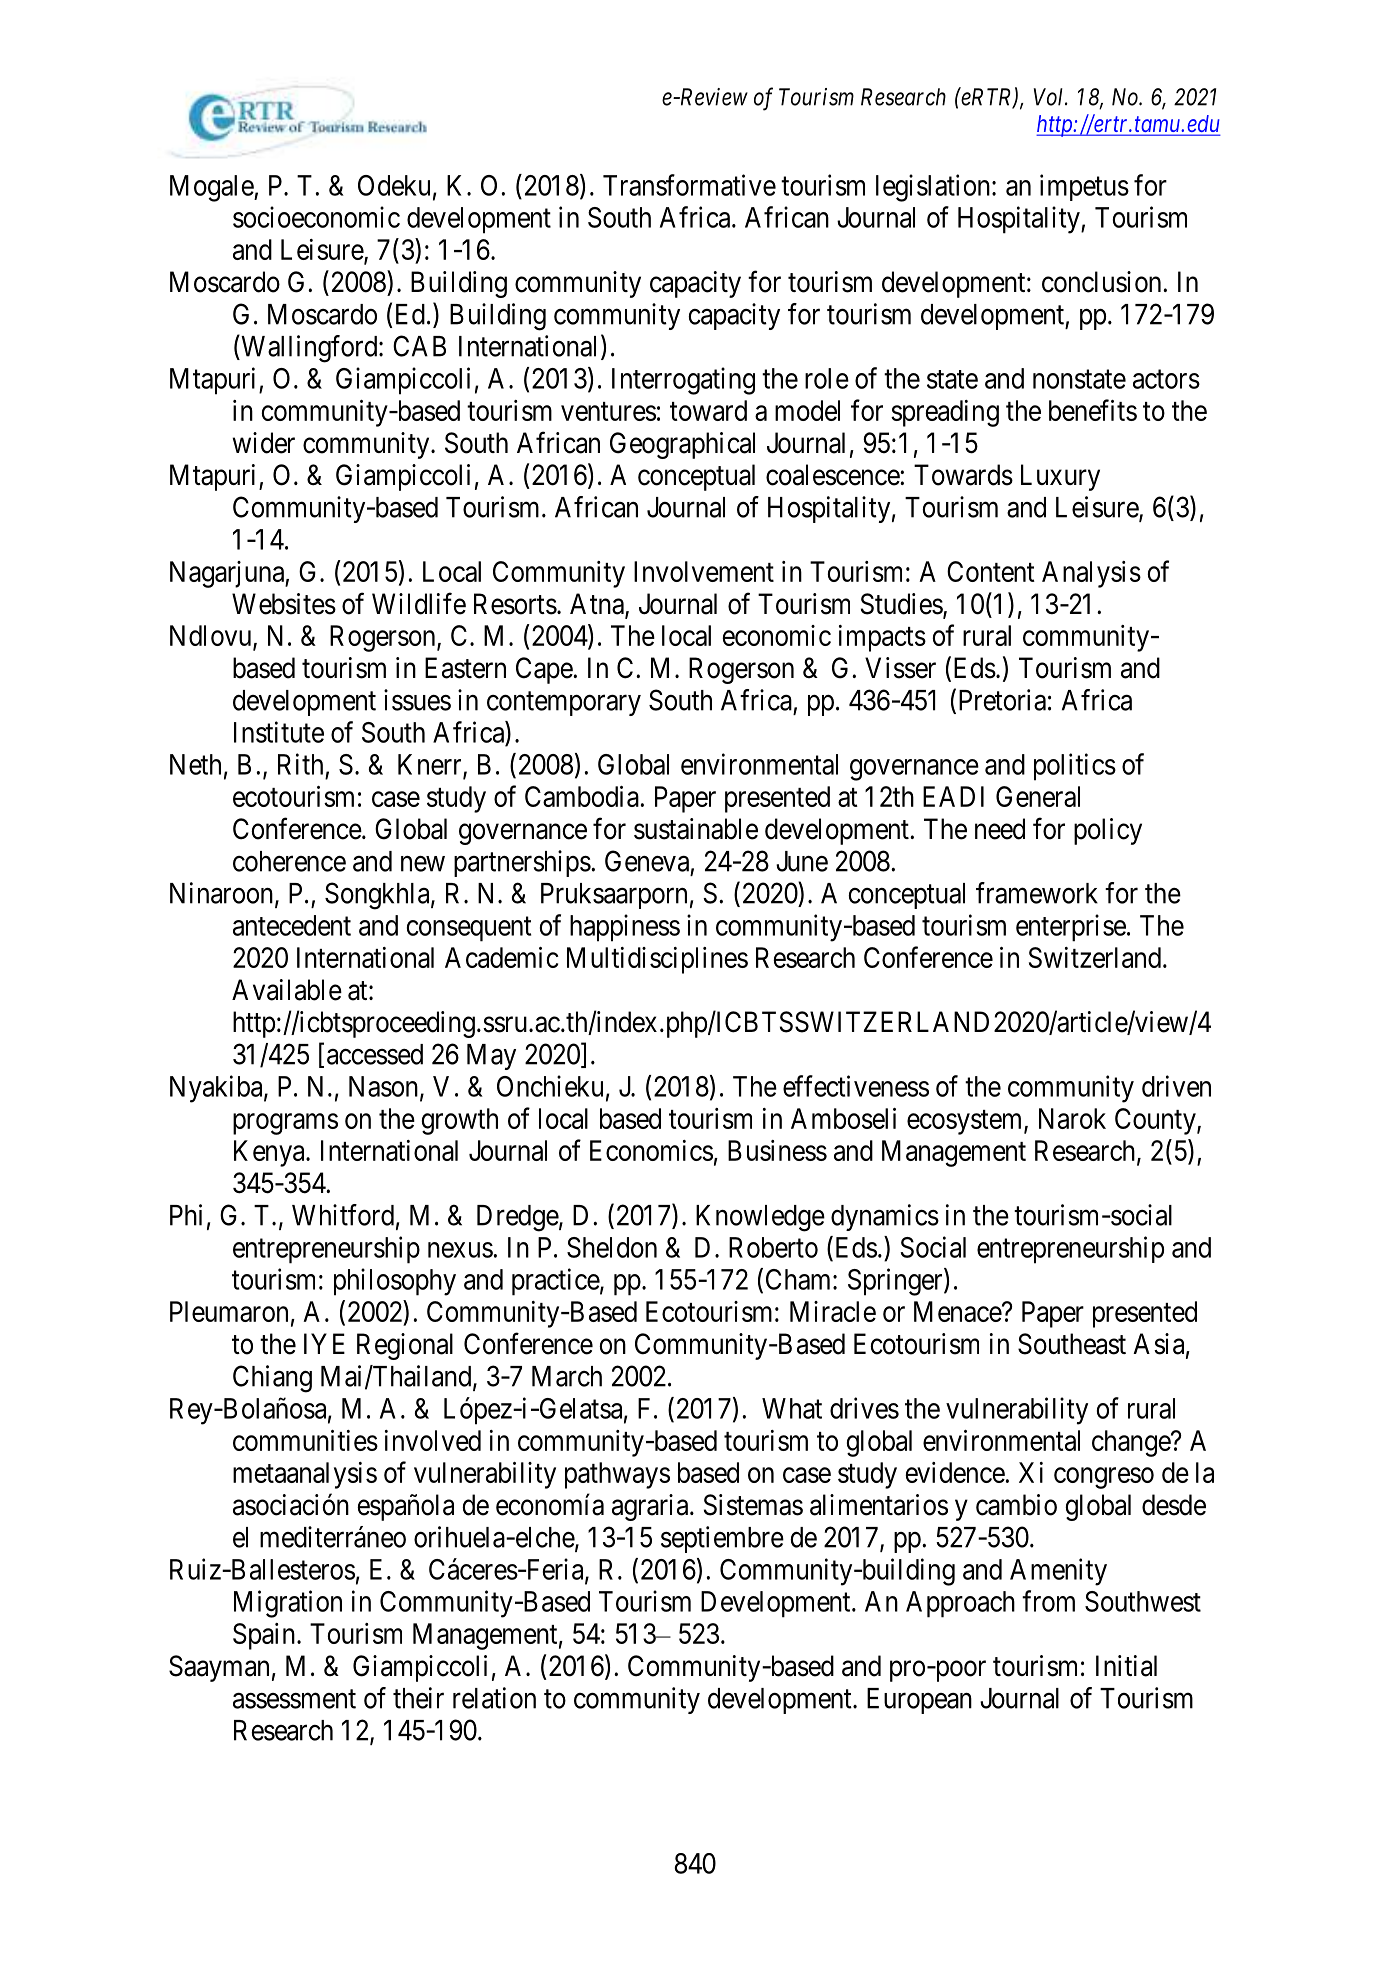 The image size is (1388, 1964). What do you see at coordinates (689, 185) in the screenshot?
I see `Transformative` at bounding box center [689, 185].
